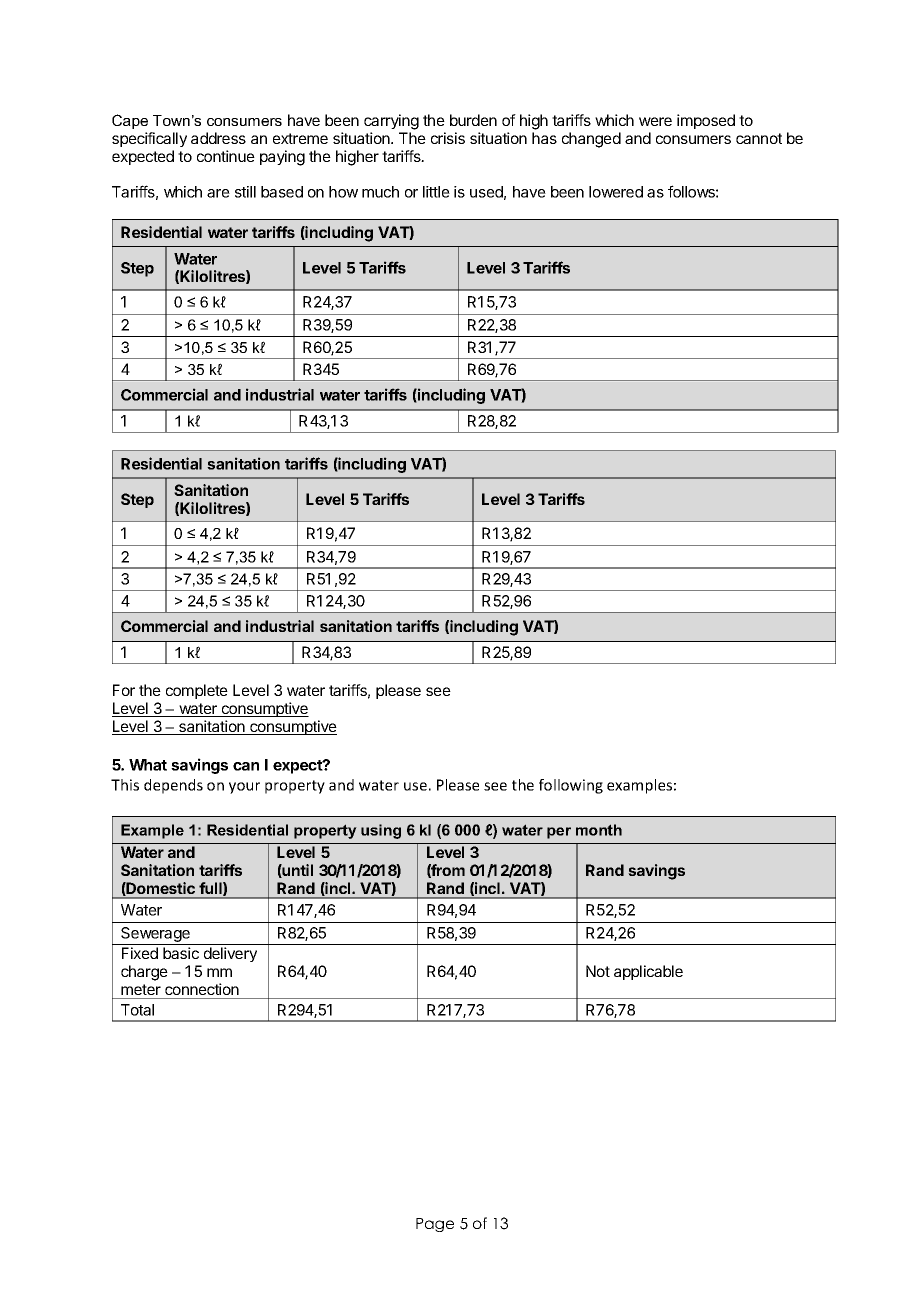 Image resolution: width=924 pixels, height=1308 pixels. What do you see at coordinates (706, 121) in the image?
I see `imposed` at bounding box center [706, 121].
